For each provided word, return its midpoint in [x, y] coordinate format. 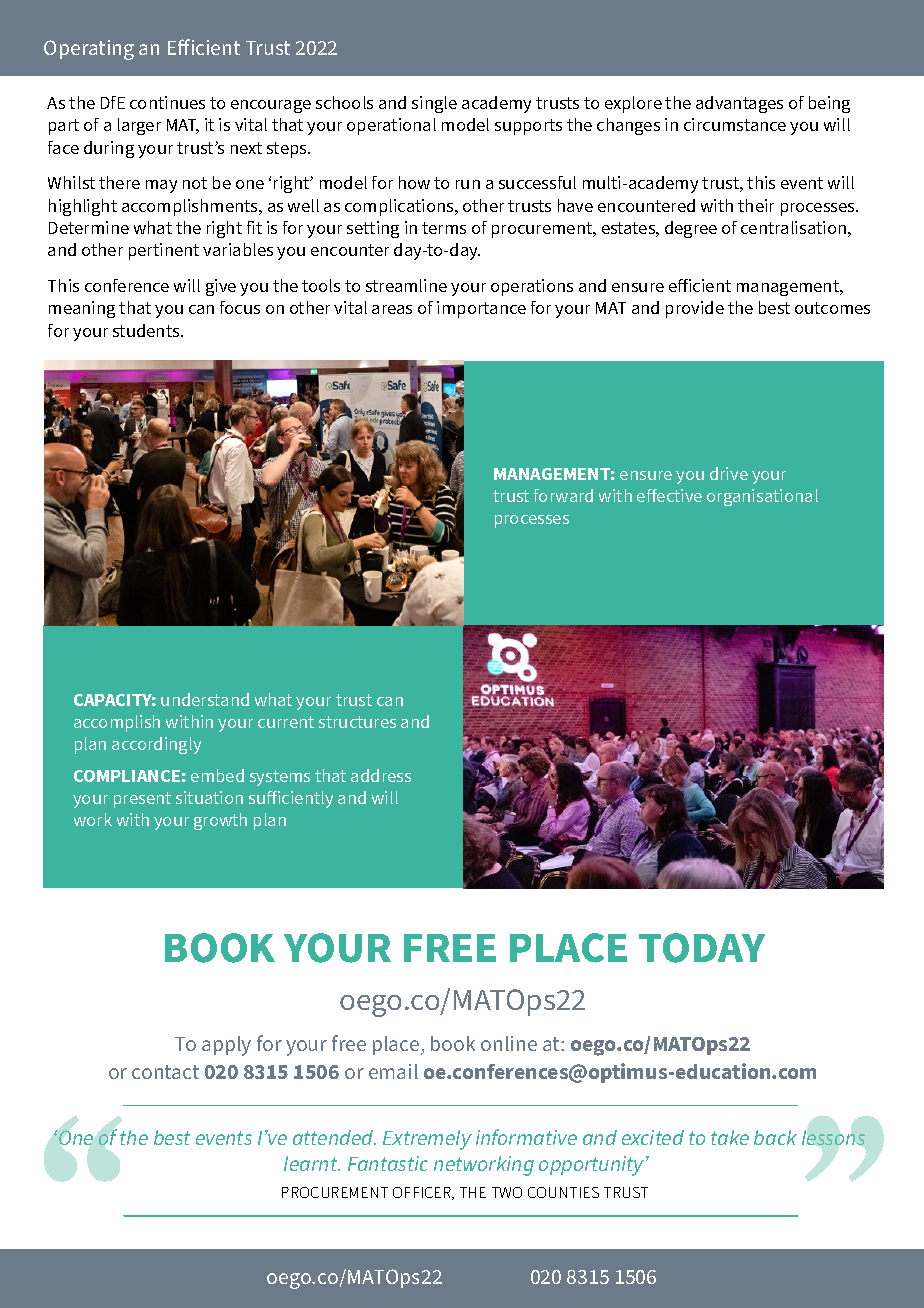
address [381, 775]
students [147, 330]
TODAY [702, 948]
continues [167, 102]
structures [357, 722]
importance [481, 309]
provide [695, 309]
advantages [739, 104]
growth [220, 821]
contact [165, 1072]
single [434, 104]
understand [205, 699]
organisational [762, 497]
